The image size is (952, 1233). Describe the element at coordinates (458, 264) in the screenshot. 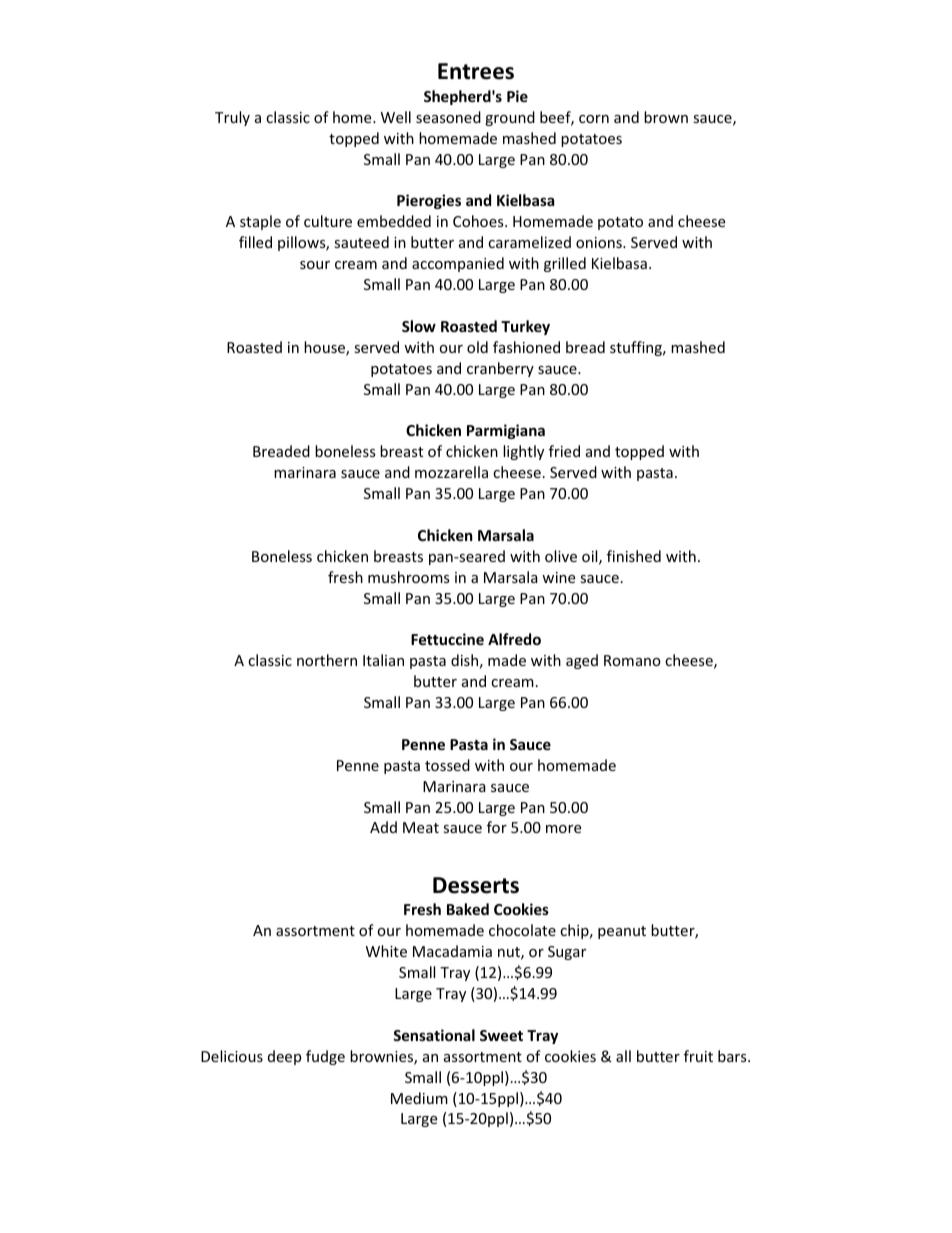

I see `accompanied` at that location.
